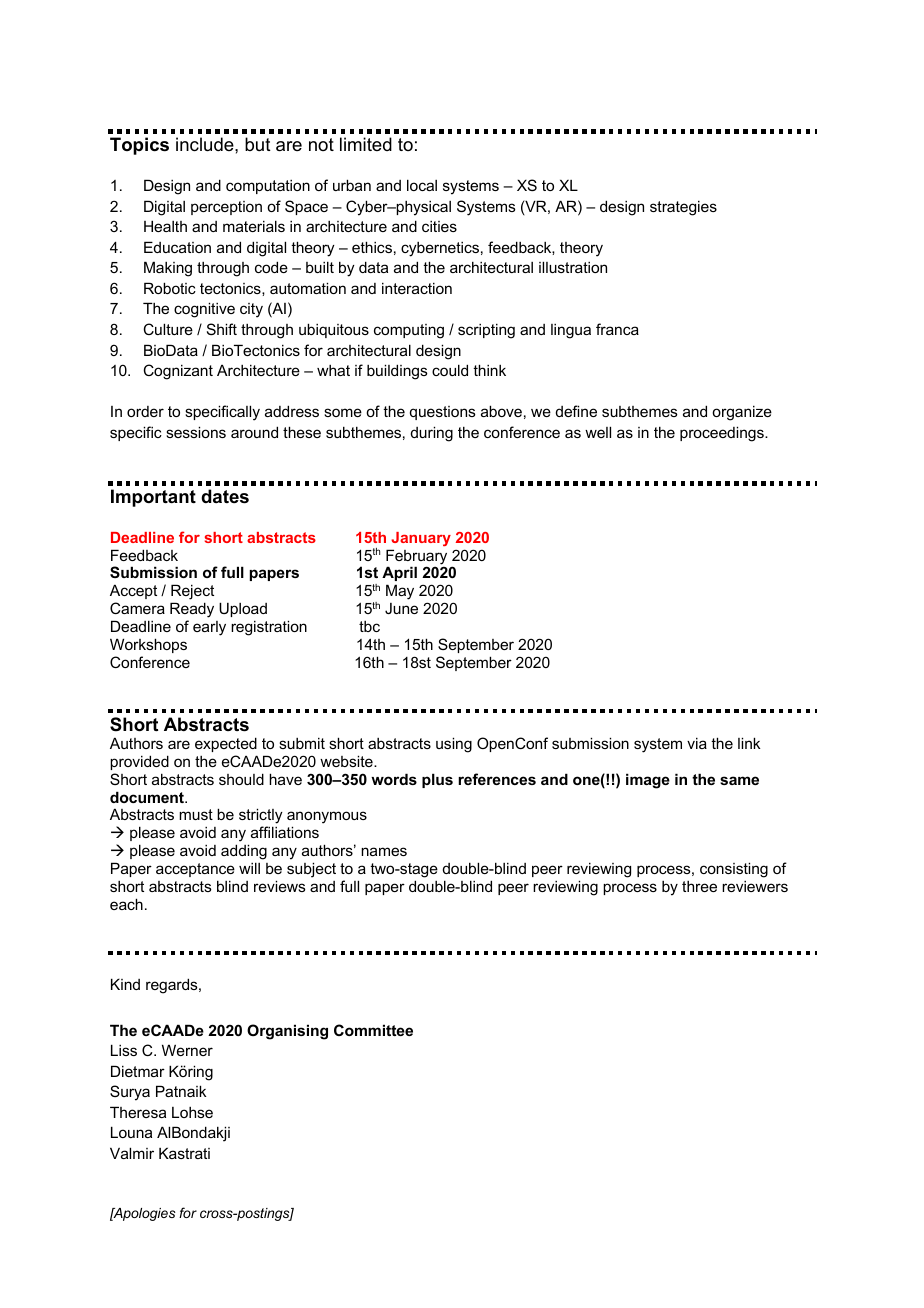  Describe the element at coordinates (187, 1050) in the document. I see `Werner` at that location.
